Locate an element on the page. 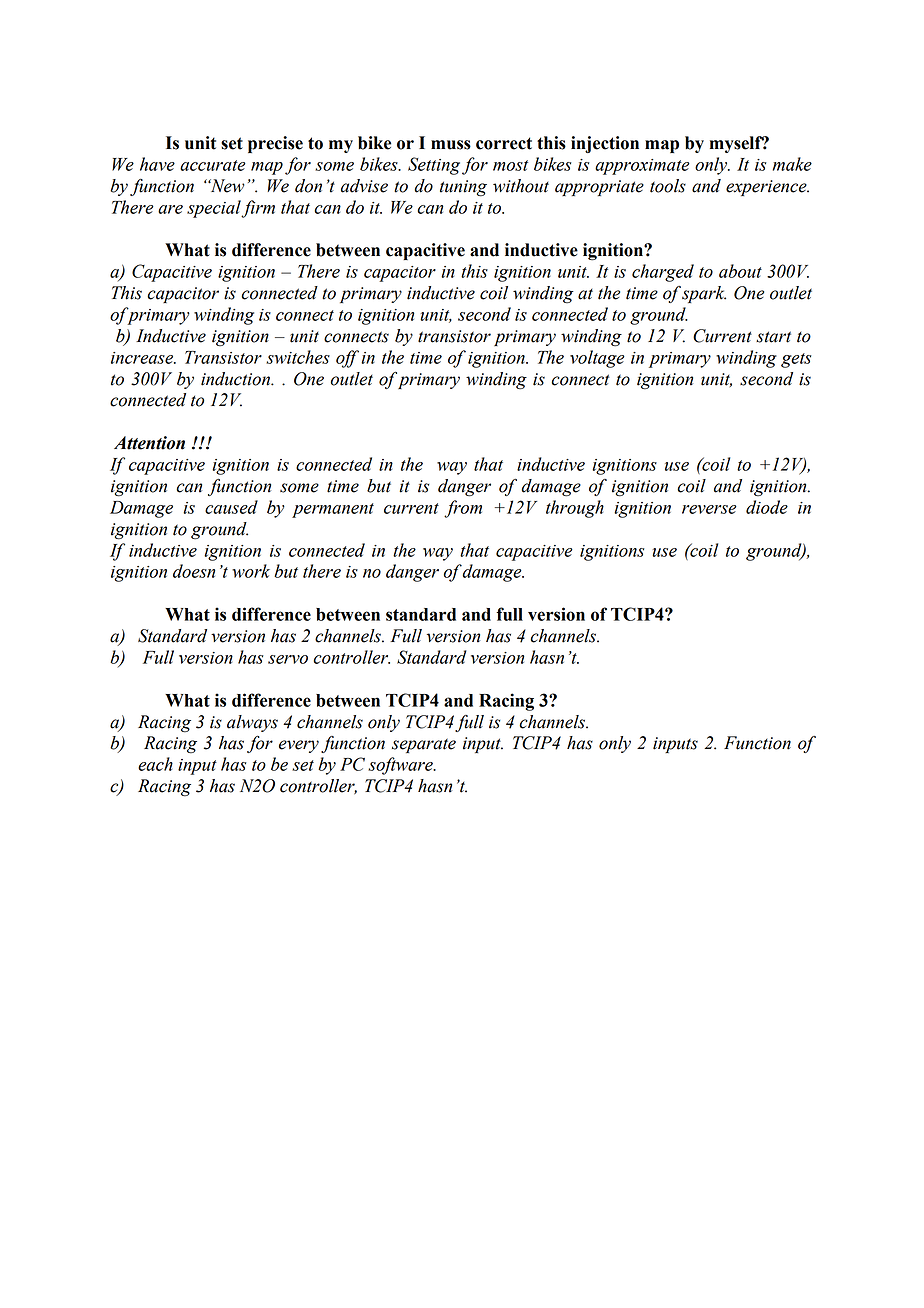 This image has height=1308, width=924. accurate is located at coordinates (213, 165).
